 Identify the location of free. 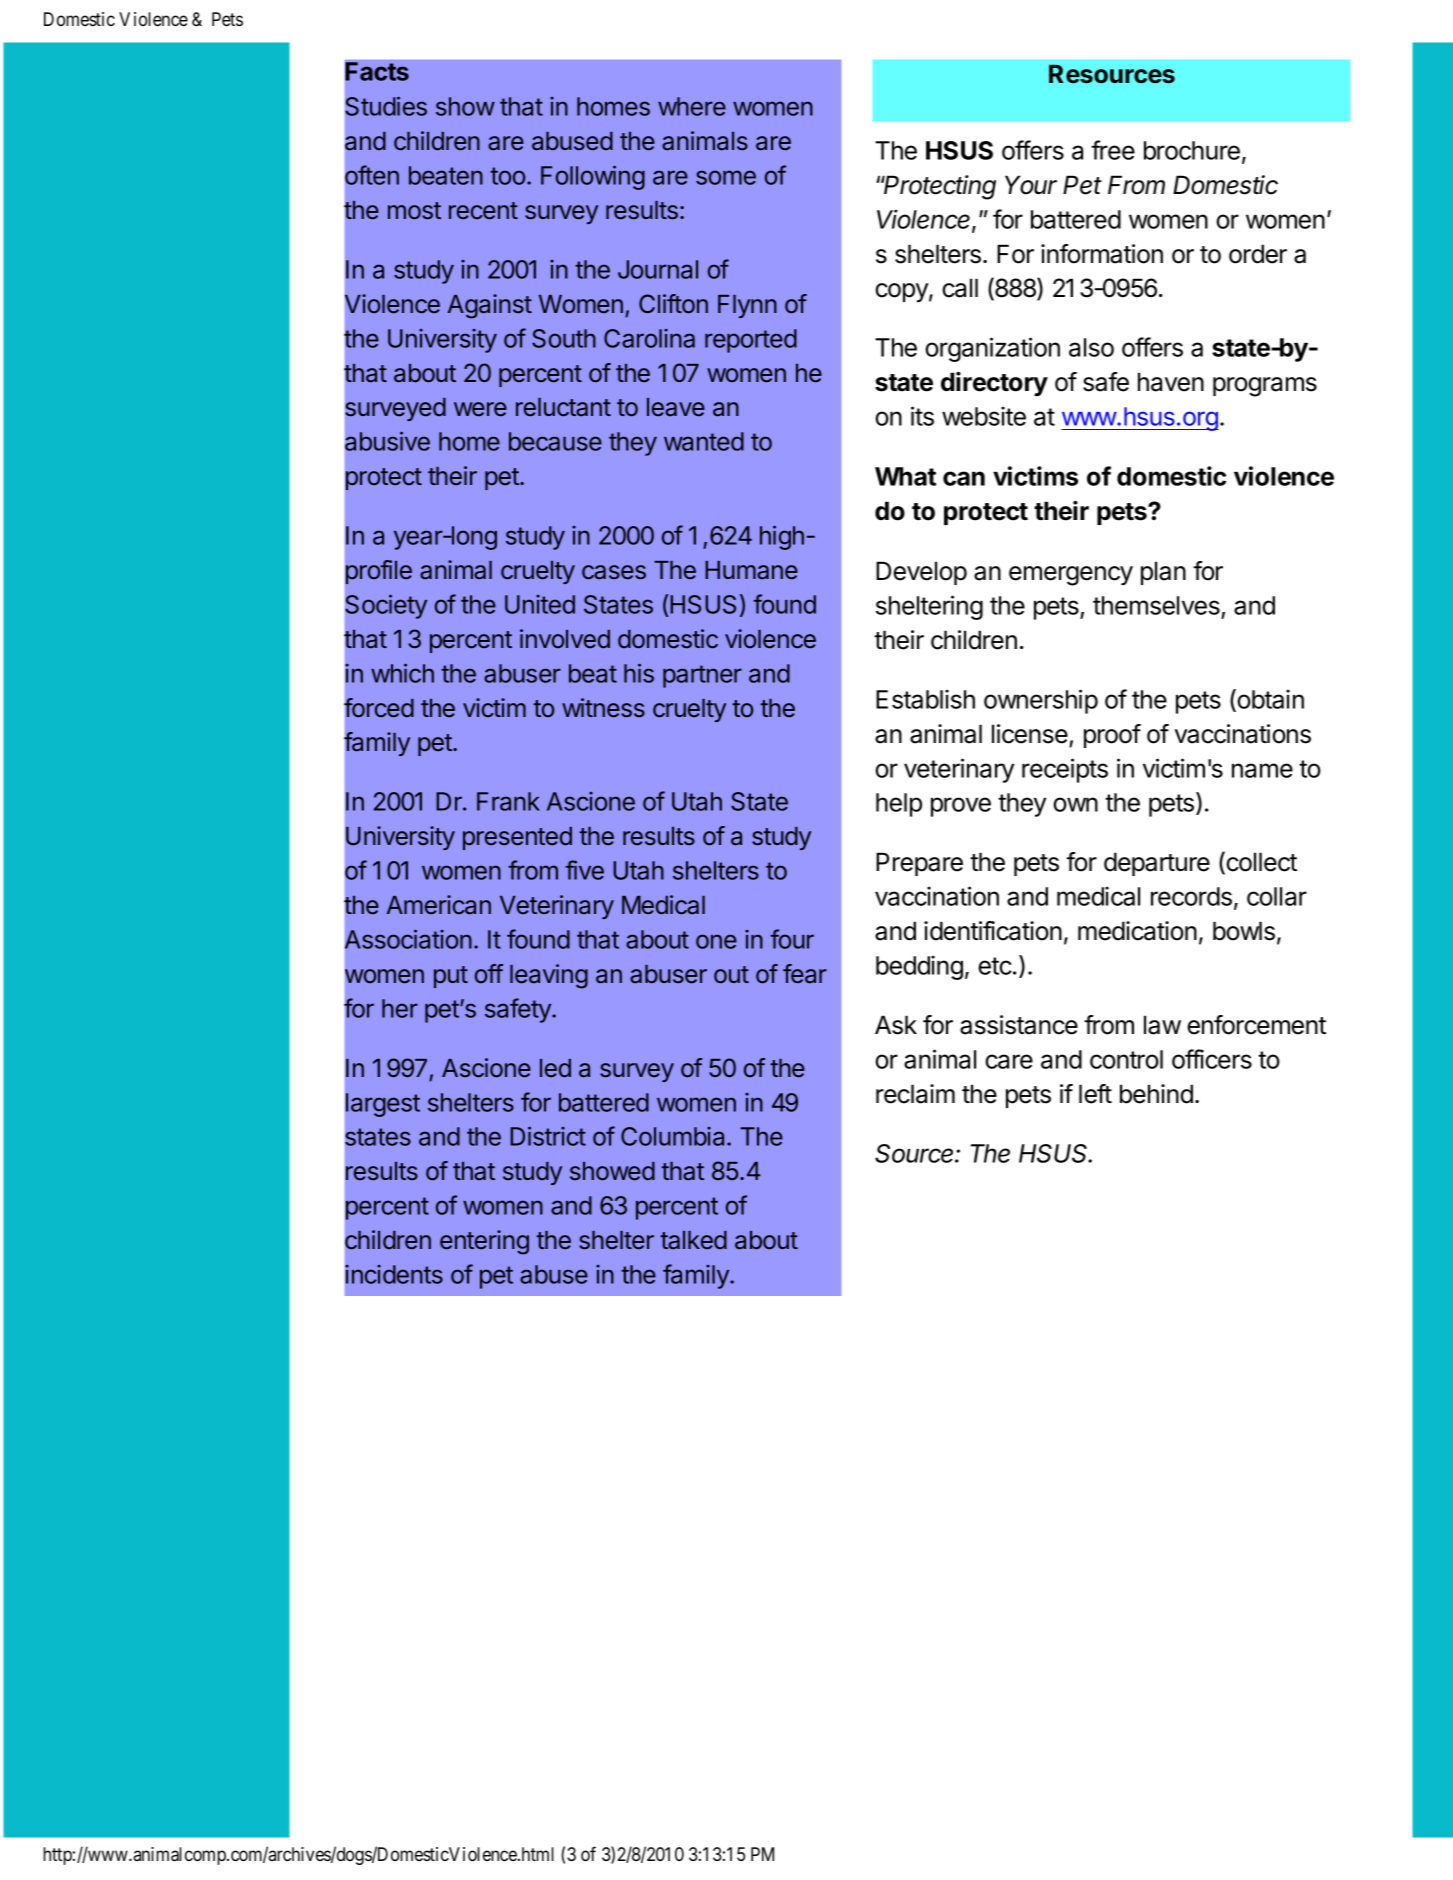
(1113, 150).
